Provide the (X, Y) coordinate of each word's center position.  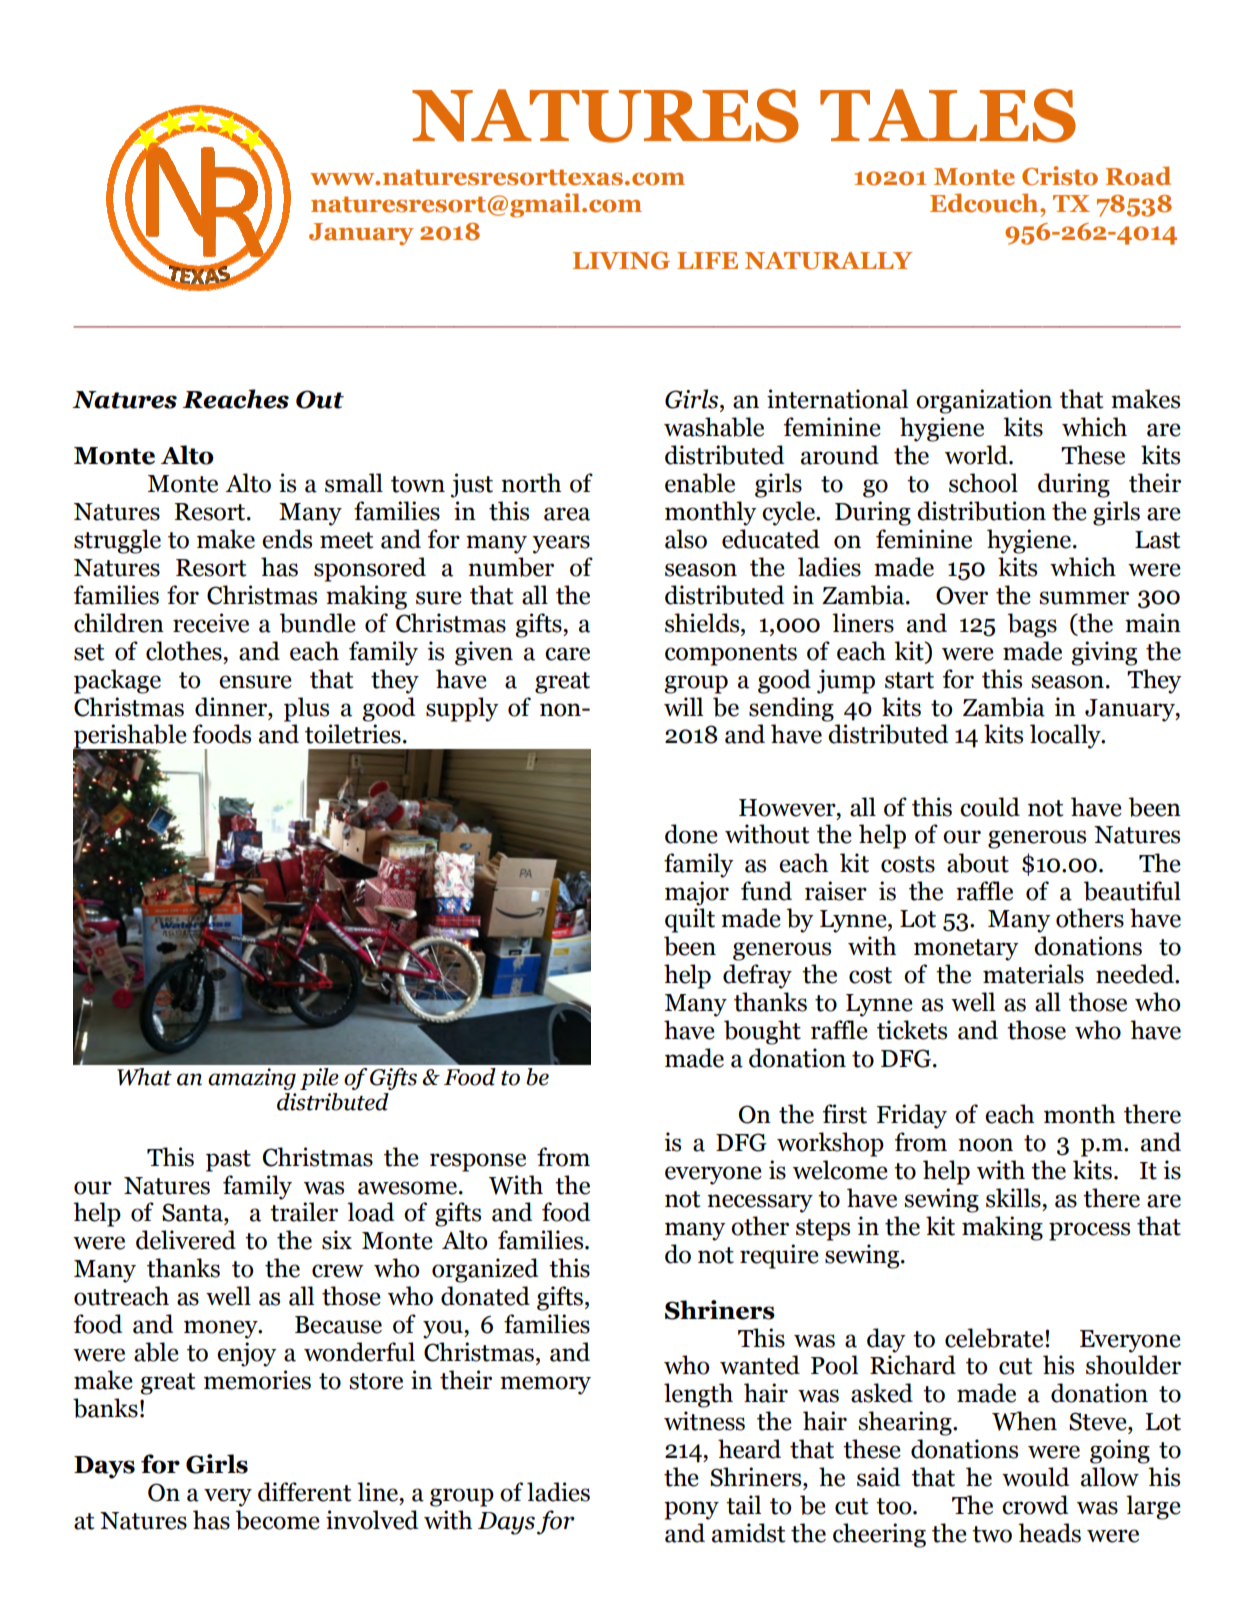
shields (703, 623)
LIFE (707, 260)
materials (1033, 974)
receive (211, 623)
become (277, 1520)
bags (1032, 625)
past (228, 1161)
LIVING (621, 261)
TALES (948, 116)
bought (762, 1032)
